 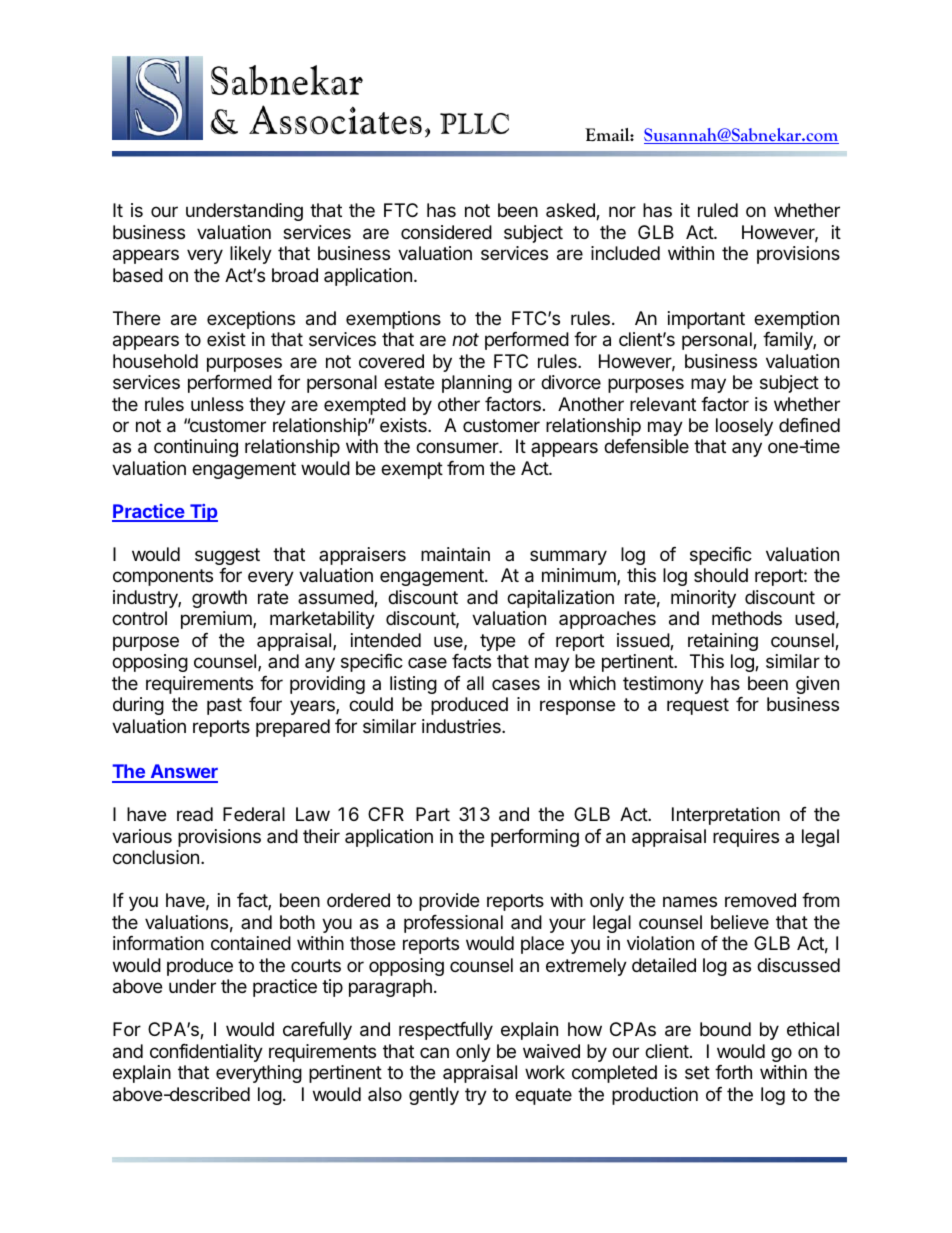 What do you see at coordinates (217, 620) in the page?
I see `premium` at bounding box center [217, 620].
